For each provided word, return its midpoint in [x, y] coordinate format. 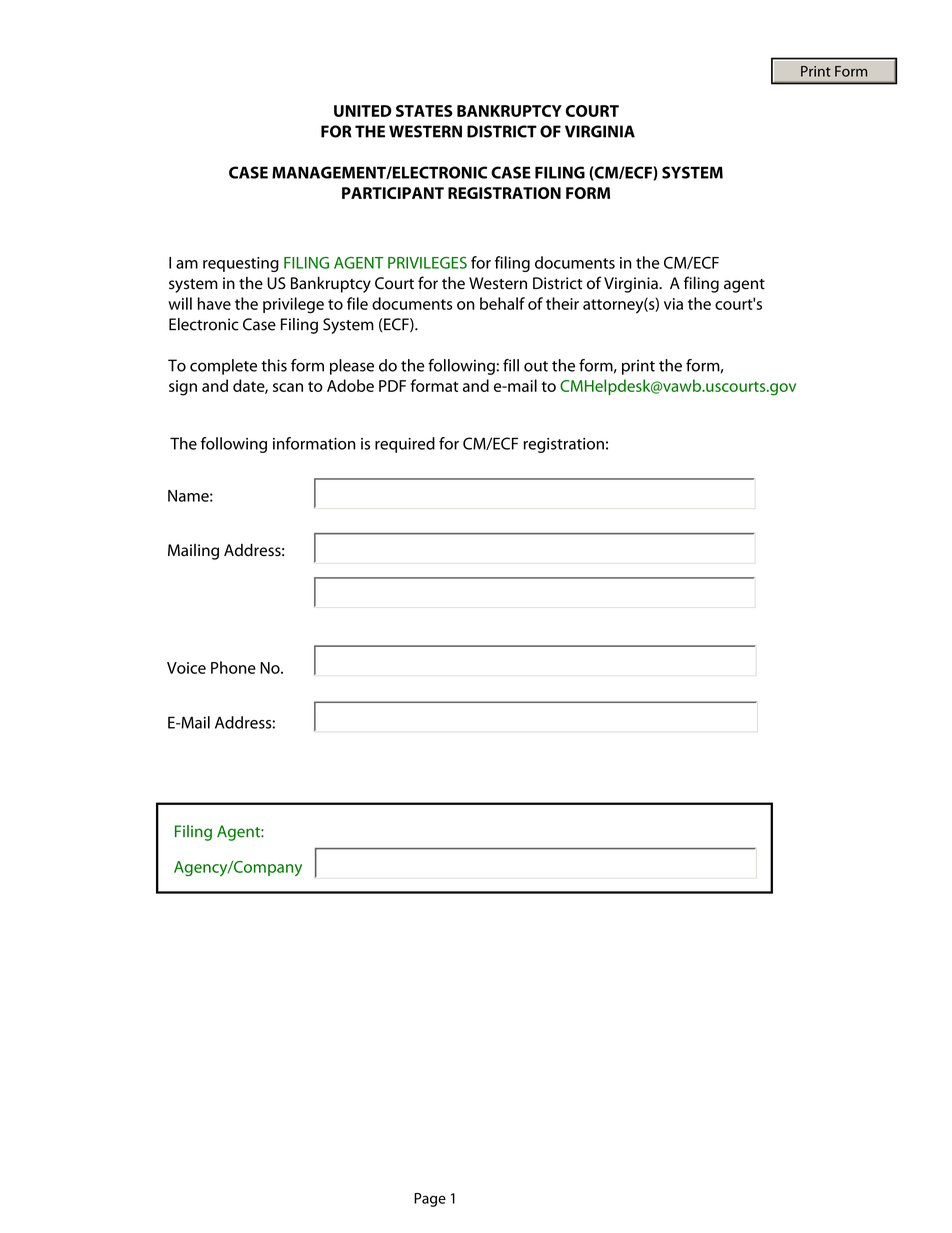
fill [511, 365]
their [562, 303]
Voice [186, 668]
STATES [424, 111]
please [352, 367]
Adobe [350, 385]
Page [430, 1200]
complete [223, 367]
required [405, 445]
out [536, 366]
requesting [241, 264]
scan [288, 387]
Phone [233, 667]
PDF [392, 386]
